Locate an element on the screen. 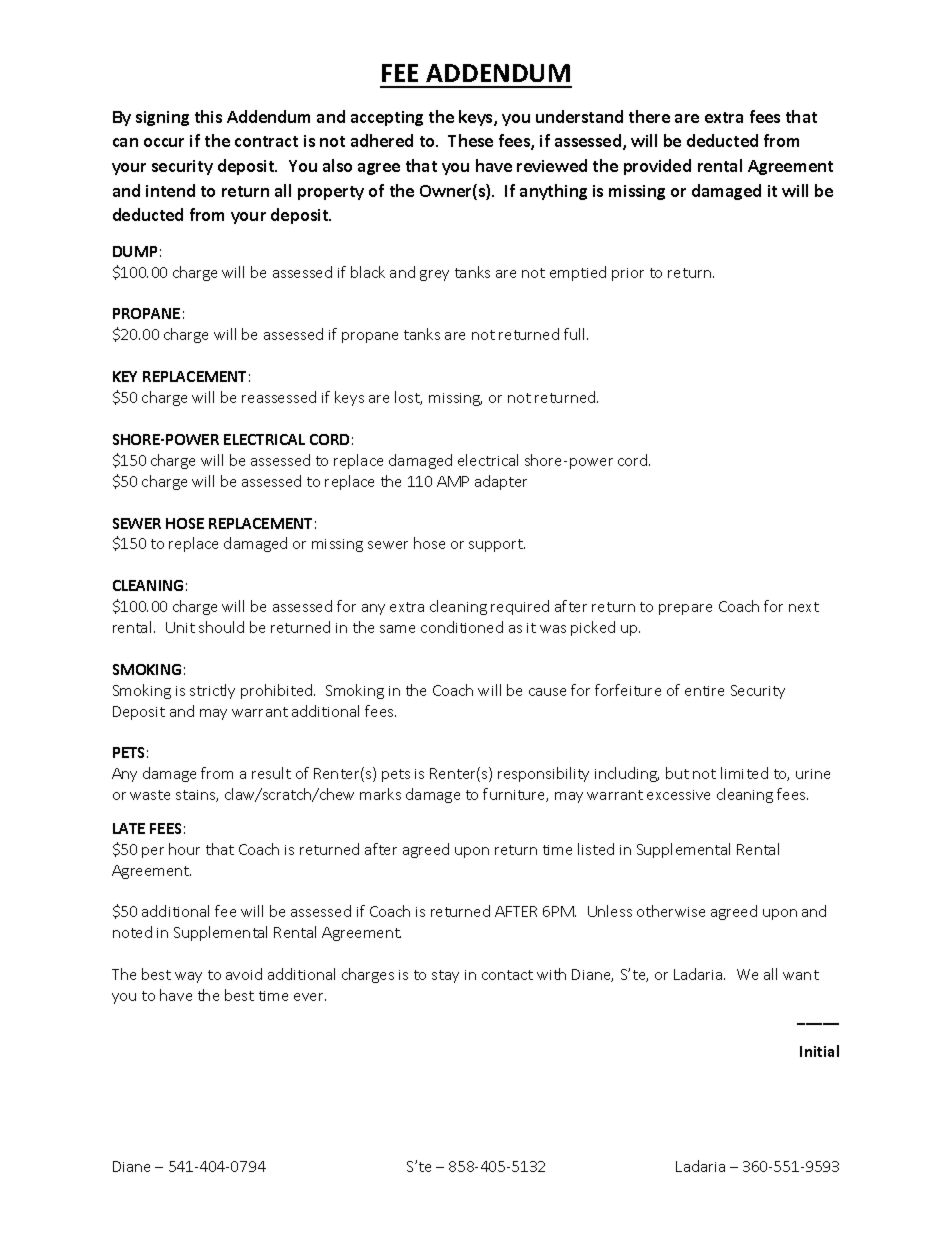  strictly is located at coordinates (212, 691).
